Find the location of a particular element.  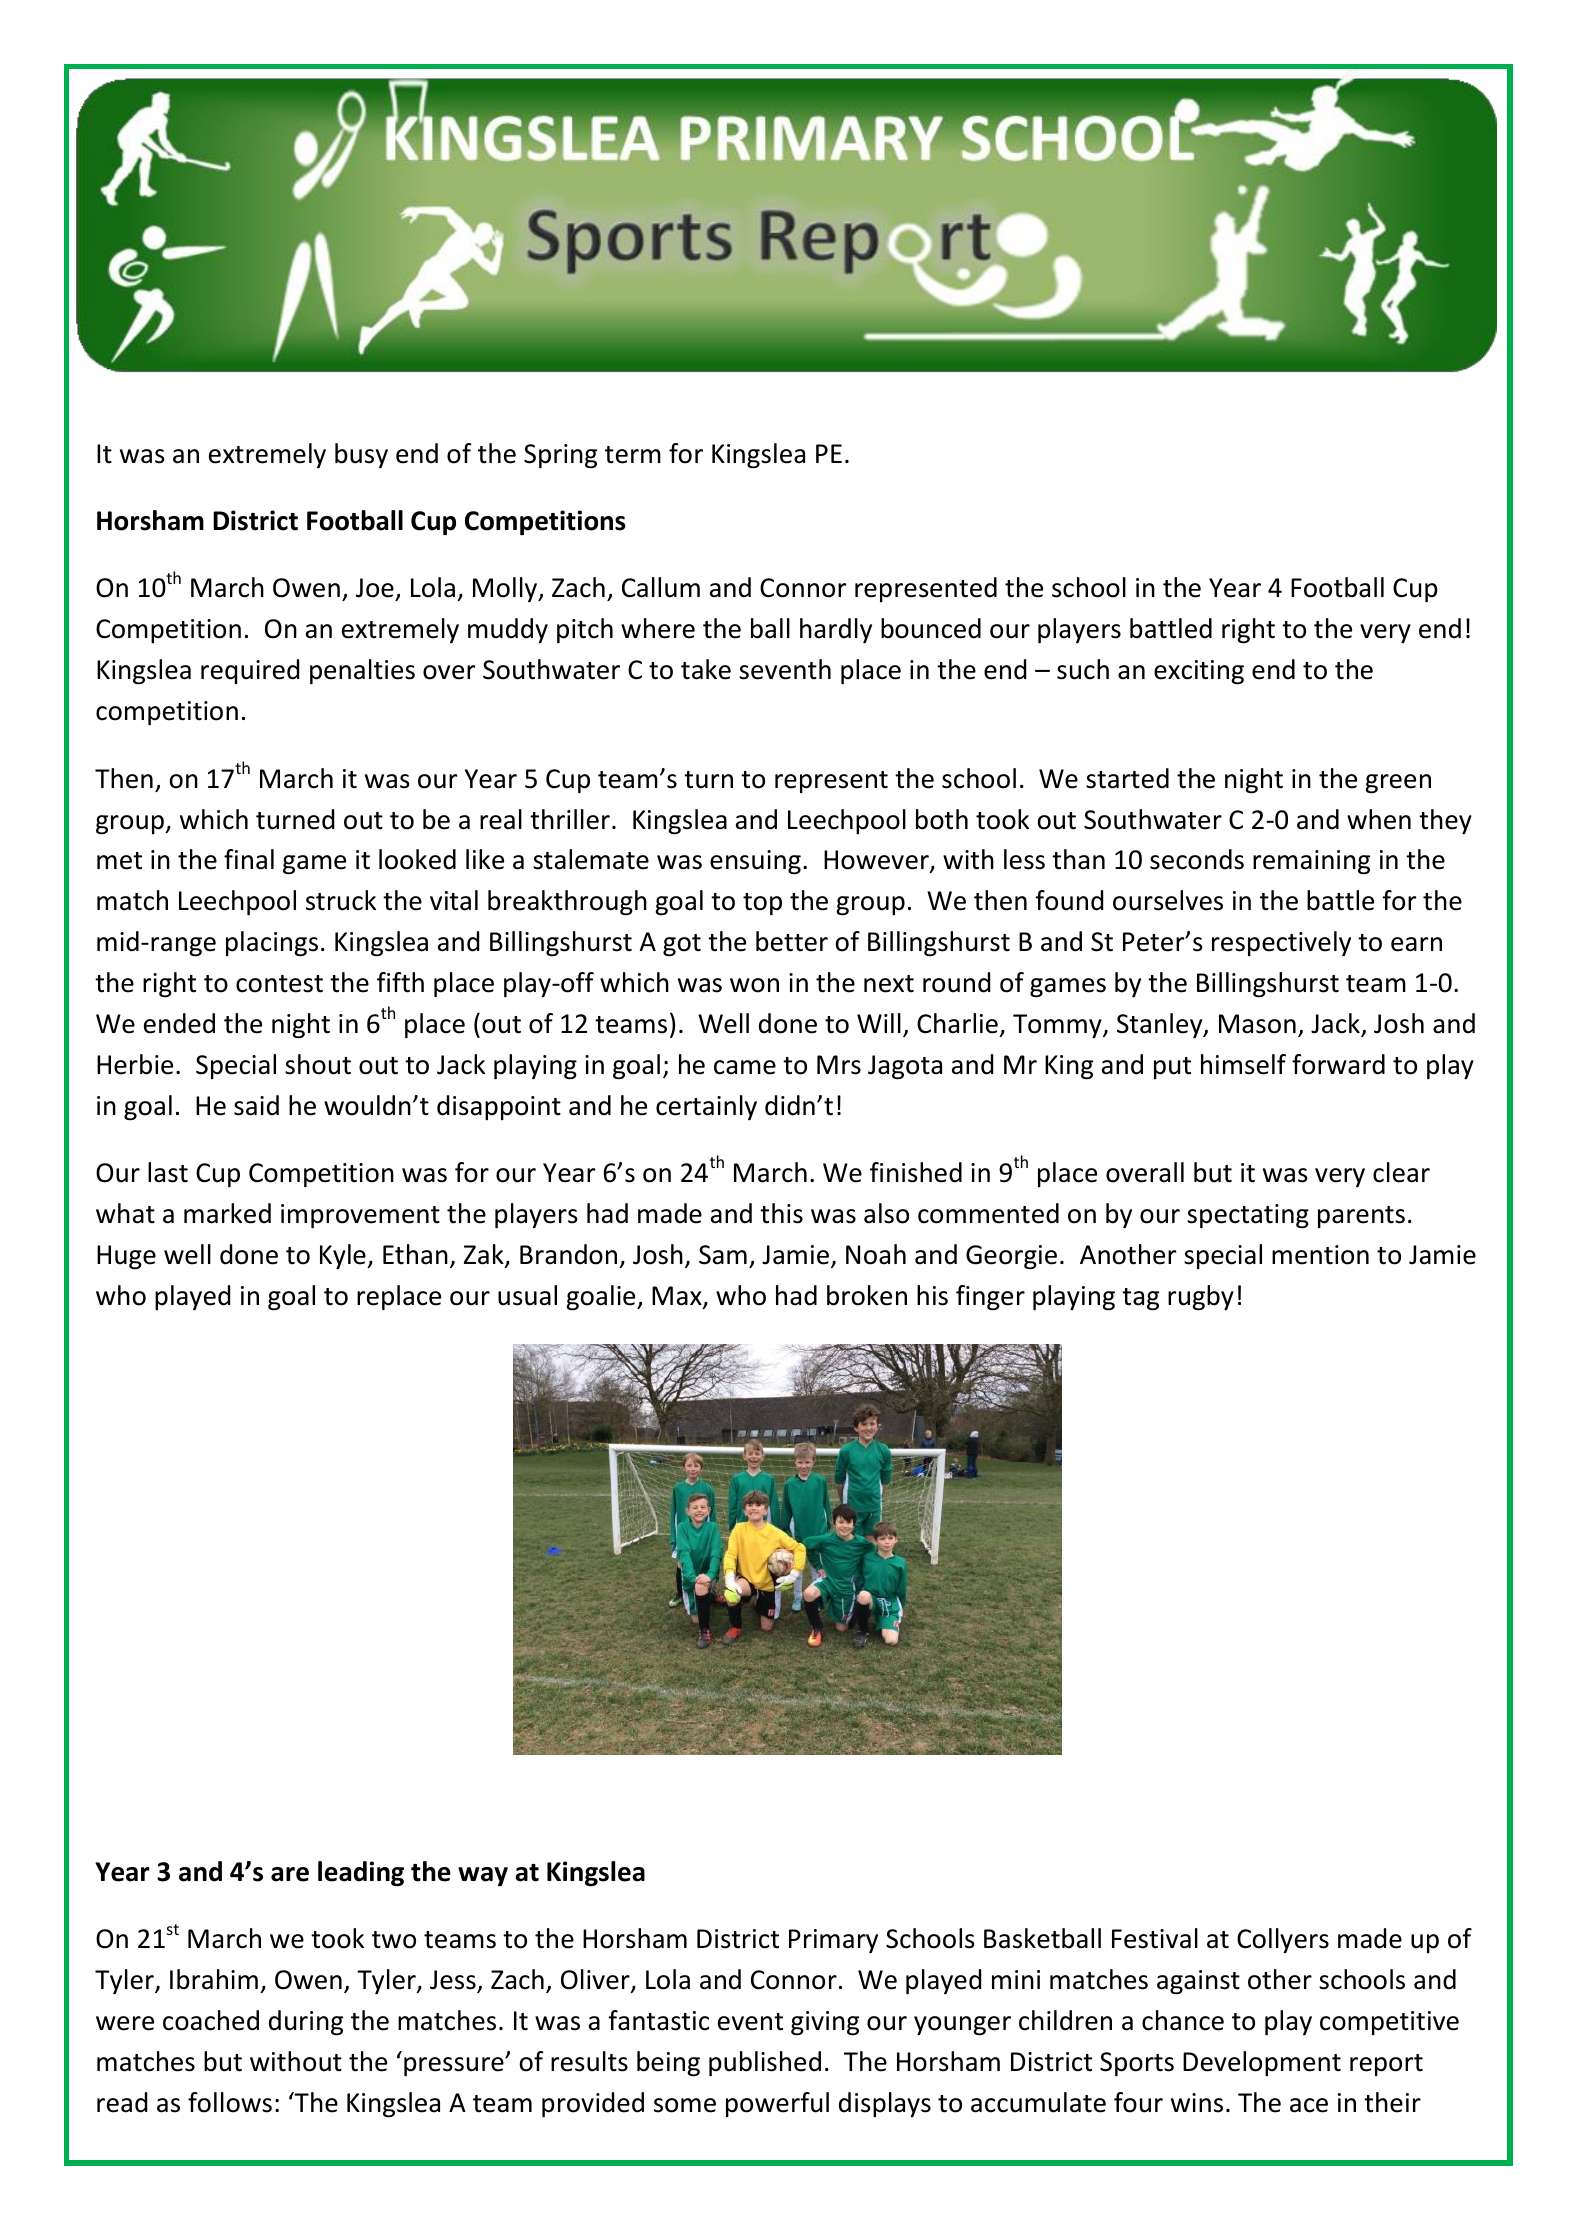

term is located at coordinates (633, 455).
